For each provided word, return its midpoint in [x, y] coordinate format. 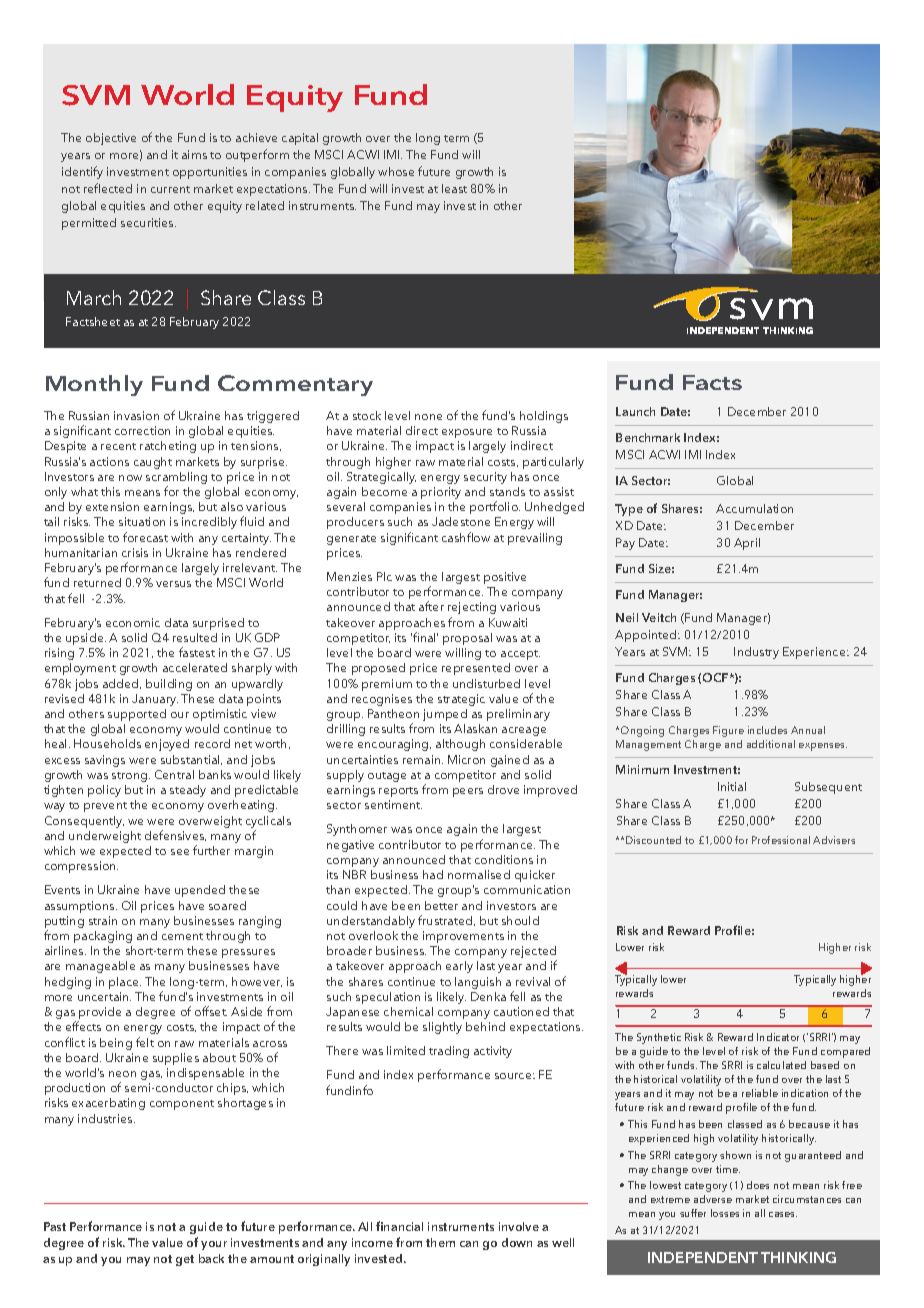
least [454, 188]
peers [468, 792]
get [185, 1260]
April [747, 544]
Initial [732, 786]
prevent [105, 807]
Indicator [778, 1037]
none [428, 417]
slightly [442, 1028]
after [431, 606]
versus [173, 584]
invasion [136, 415]
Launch [635, 411]
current [170, 189]
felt [145, 1042]
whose [396, 171]
